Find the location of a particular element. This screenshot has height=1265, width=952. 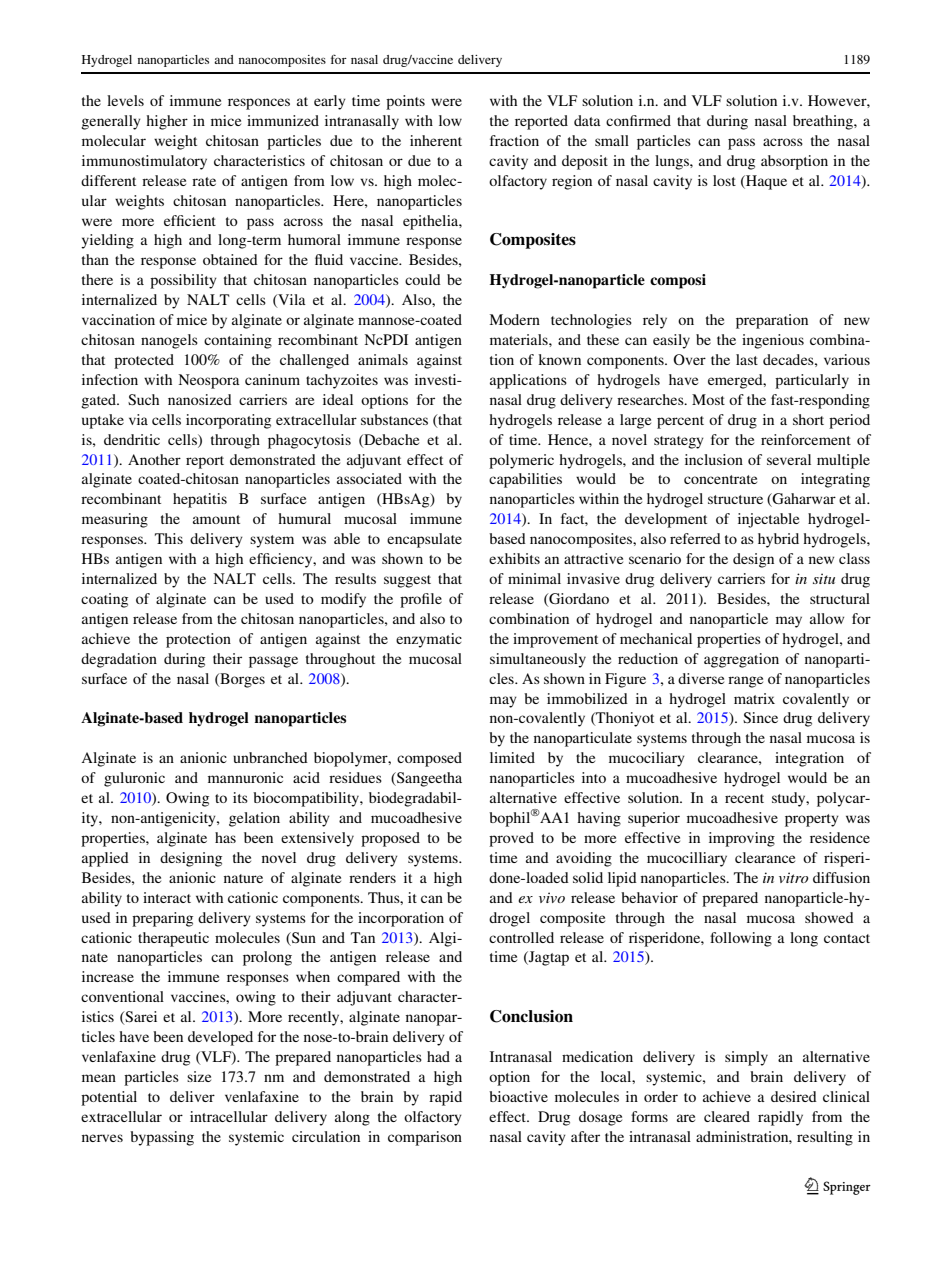

Another is located at coordinates (154, 459).
